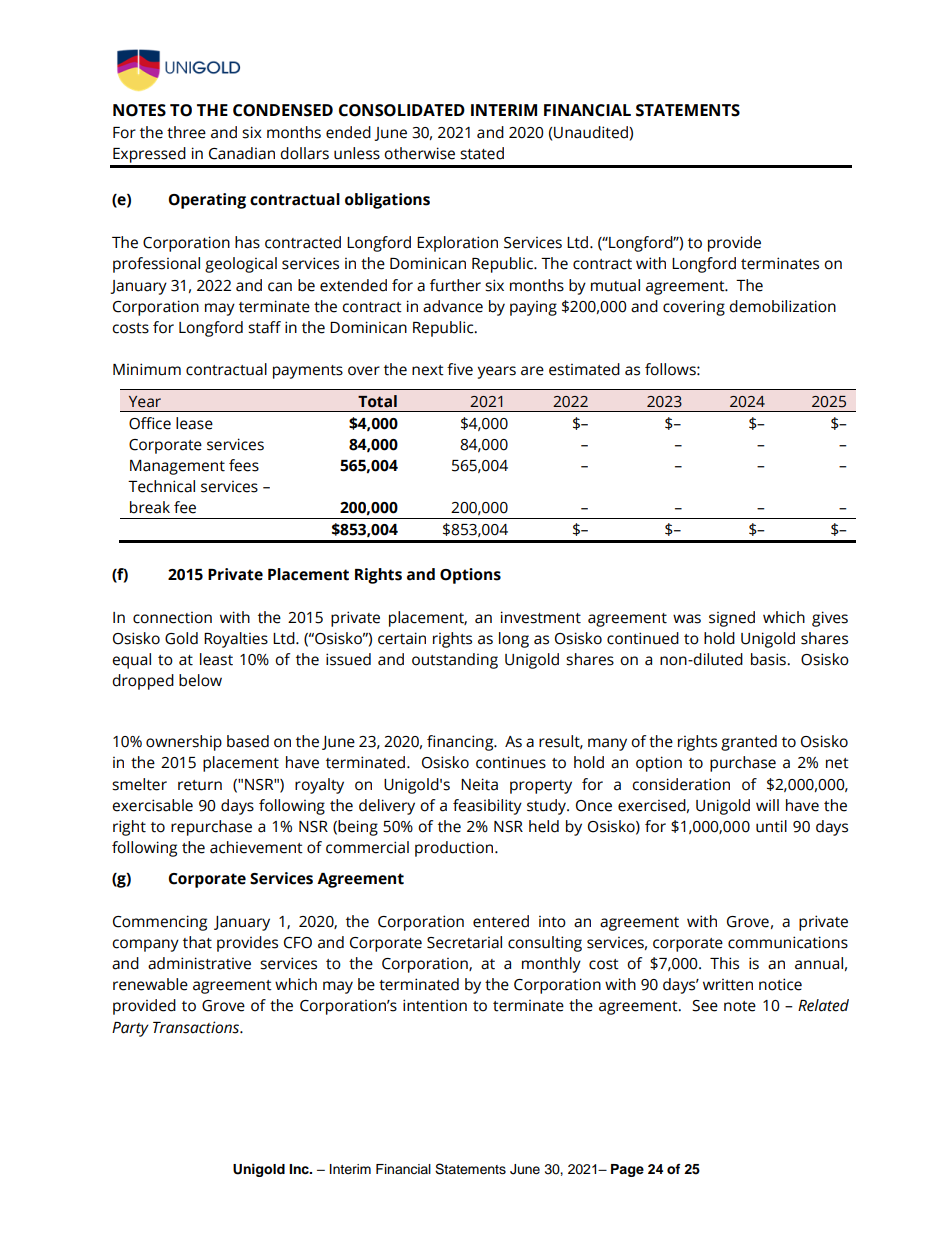  Describe the element at coordinates (242, 153) in the page. I see `Canadian` at that location.
